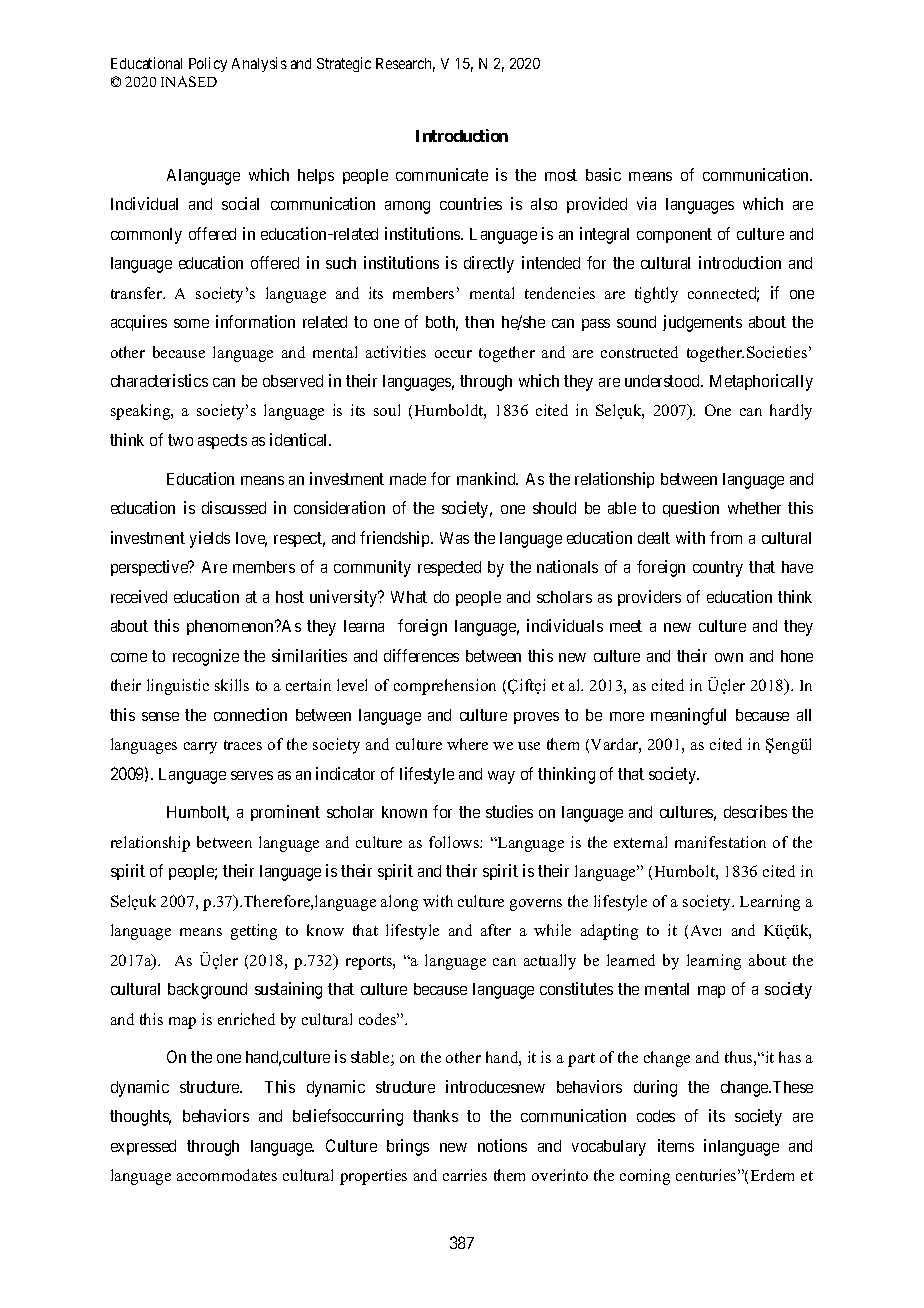 Image resolution: width=924 pixels, height=1308 pixels. What do you see at coordinates (208, 64) in the screenshot?
I see `Policy` at bounding box center [208, 64].
